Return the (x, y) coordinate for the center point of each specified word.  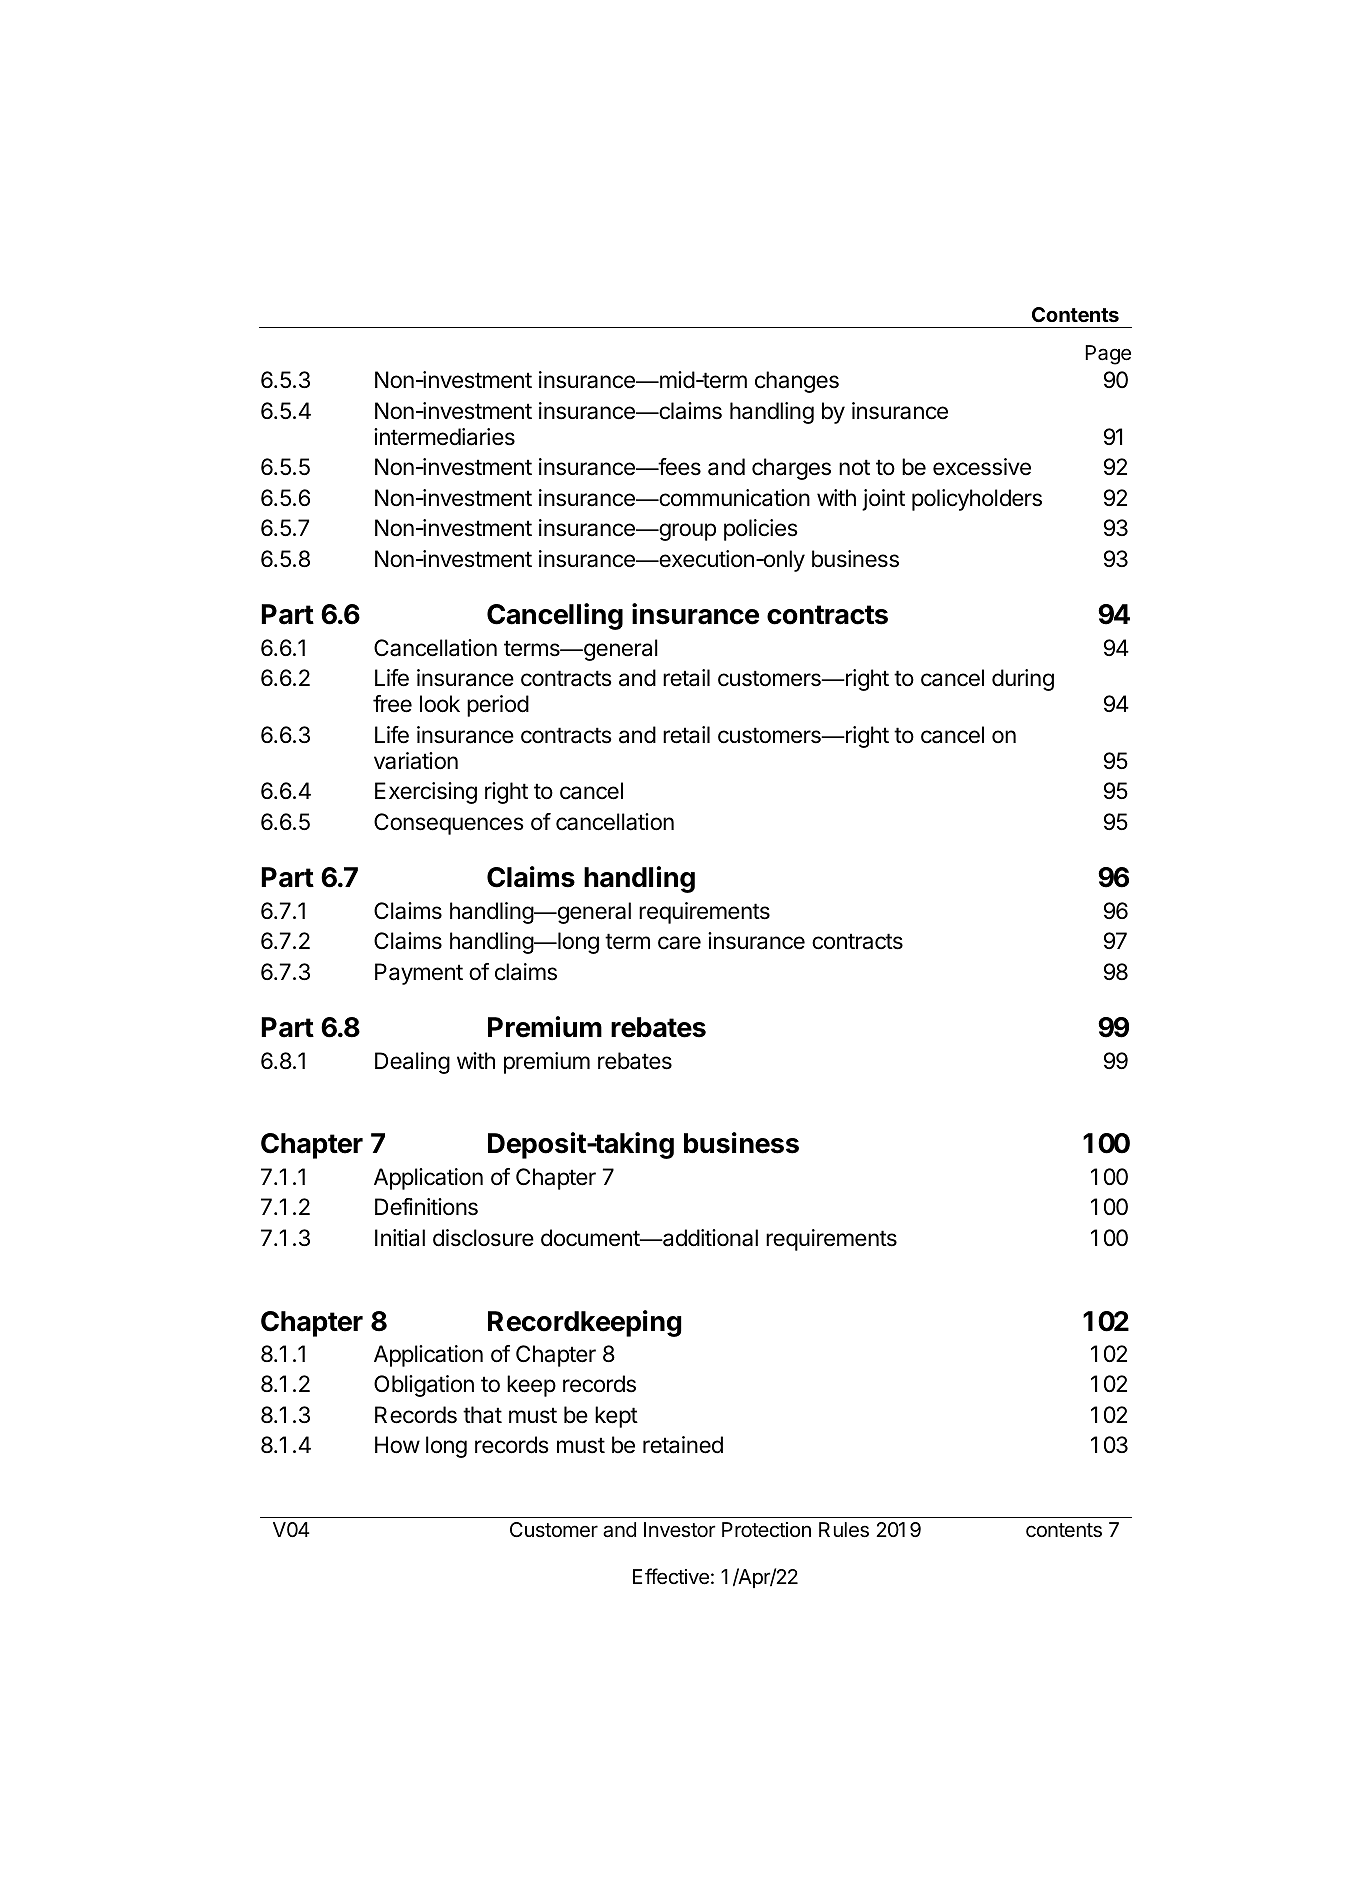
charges (791, 469)
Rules (844, 1530)
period (498, 706)
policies (761, 530)
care (679, 943)
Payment (419, 974)
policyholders (977, 500)
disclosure (483, 1238)
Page (1108, 355)
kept (616, 1417)
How (397, 1445)
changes (797, 382)
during (1023, 680)
